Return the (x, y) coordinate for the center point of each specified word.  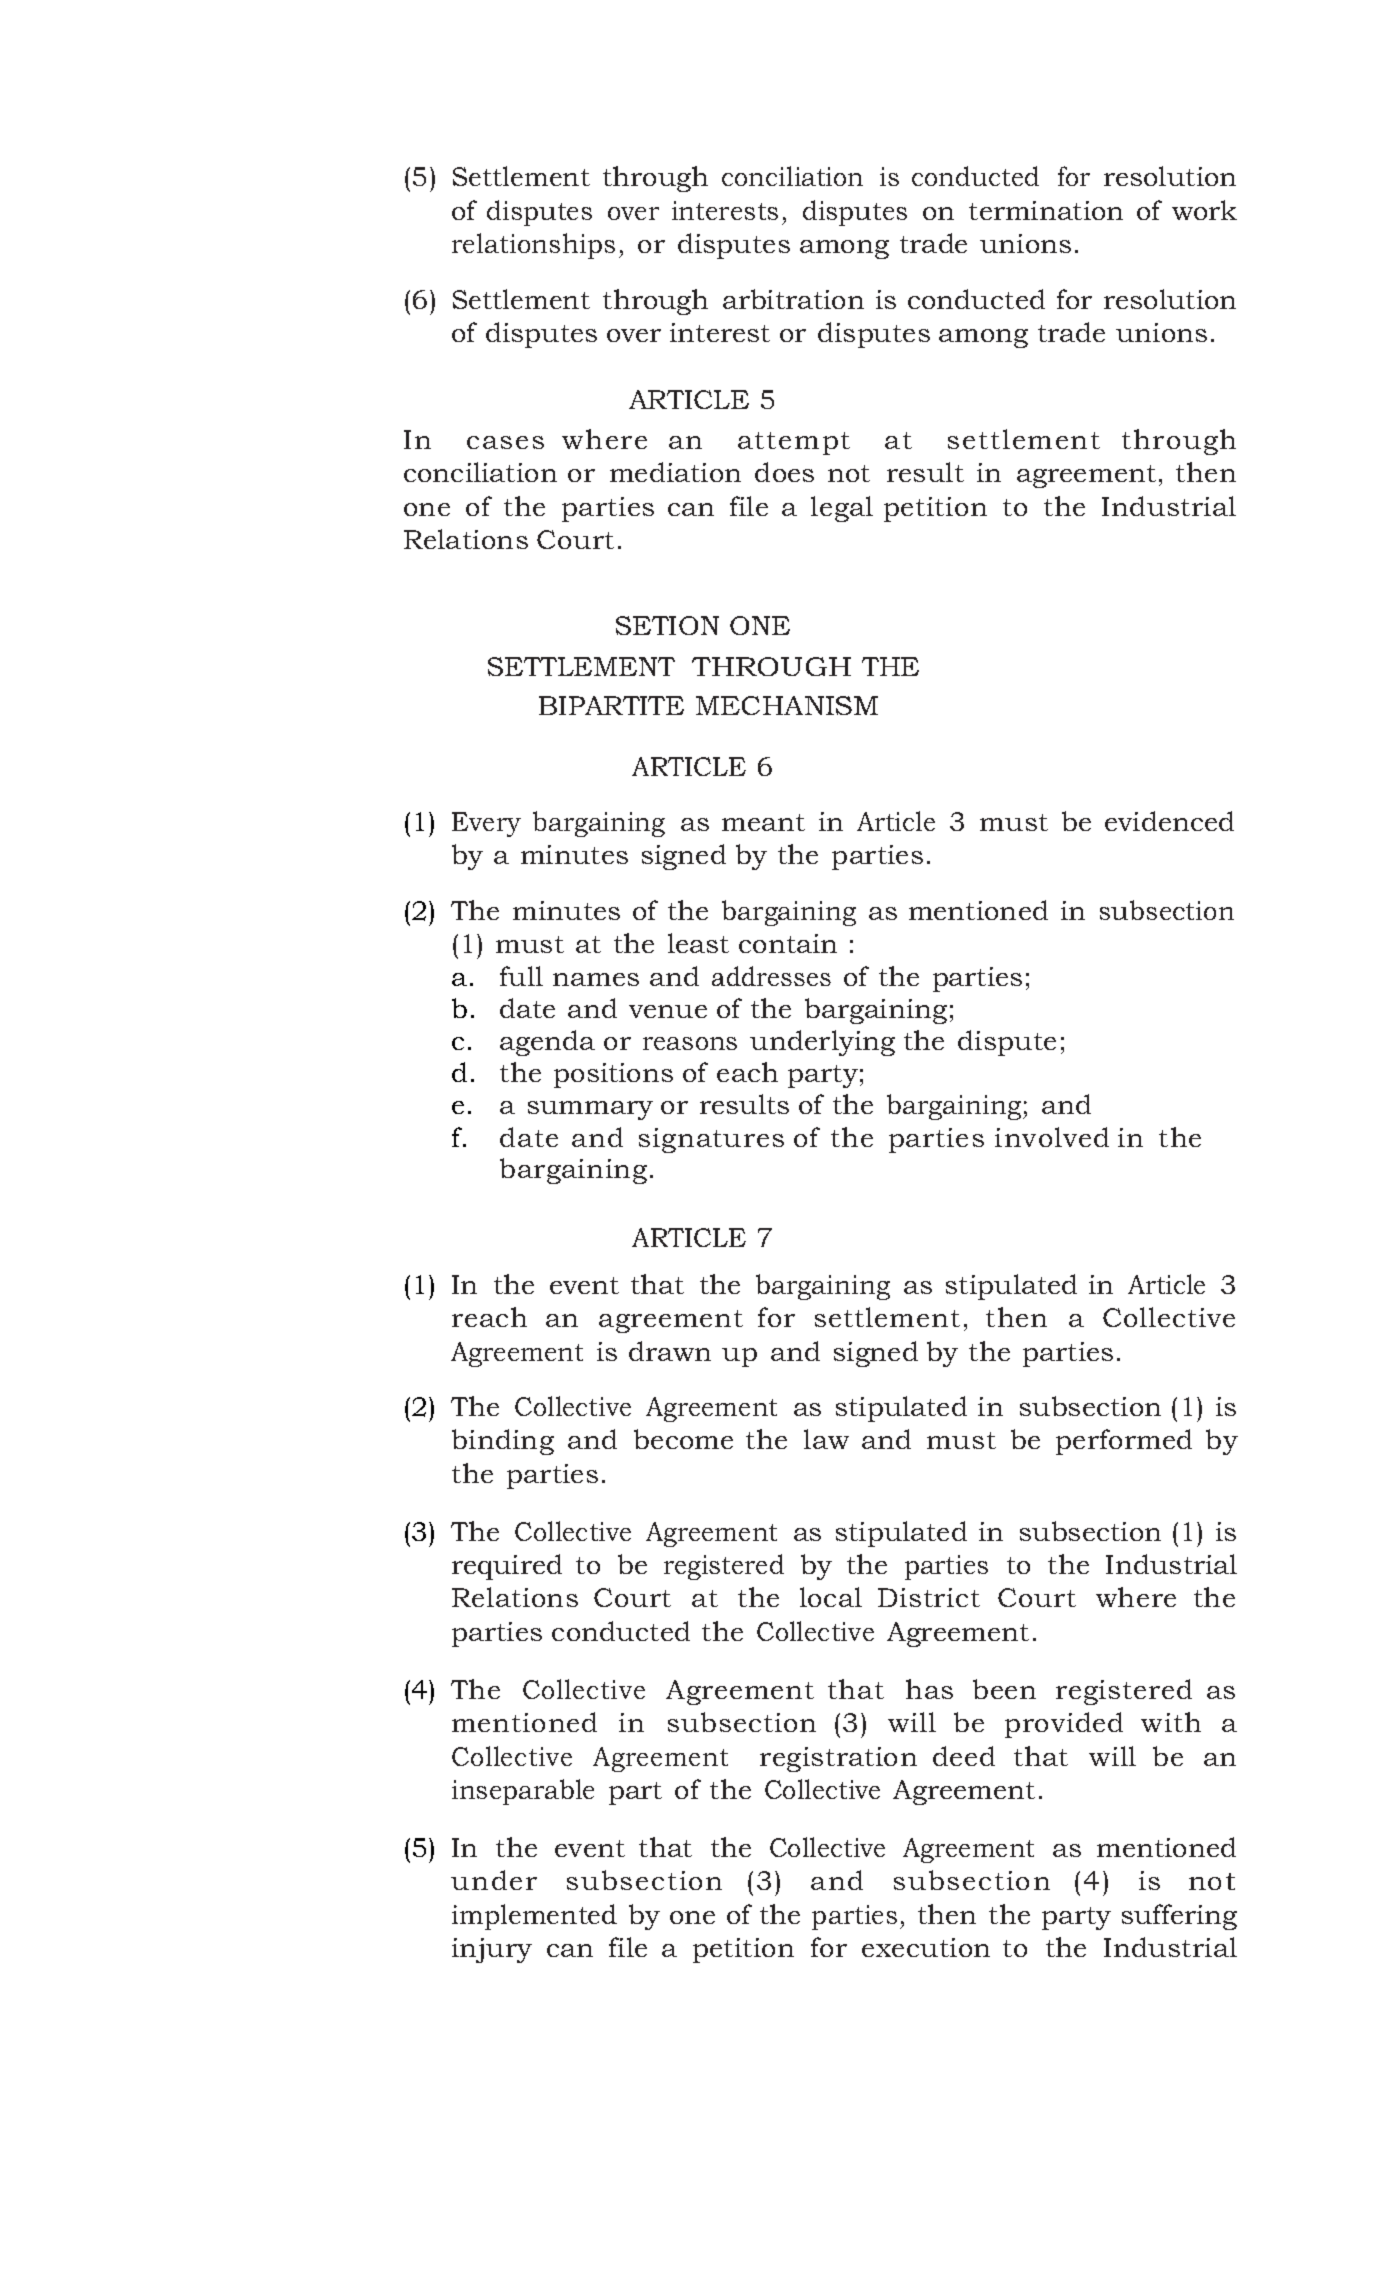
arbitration (793, 299)
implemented (534, 1917)
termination (1046, 210)
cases (505, 442)
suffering (1179, 1917)
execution (926, 1947)
